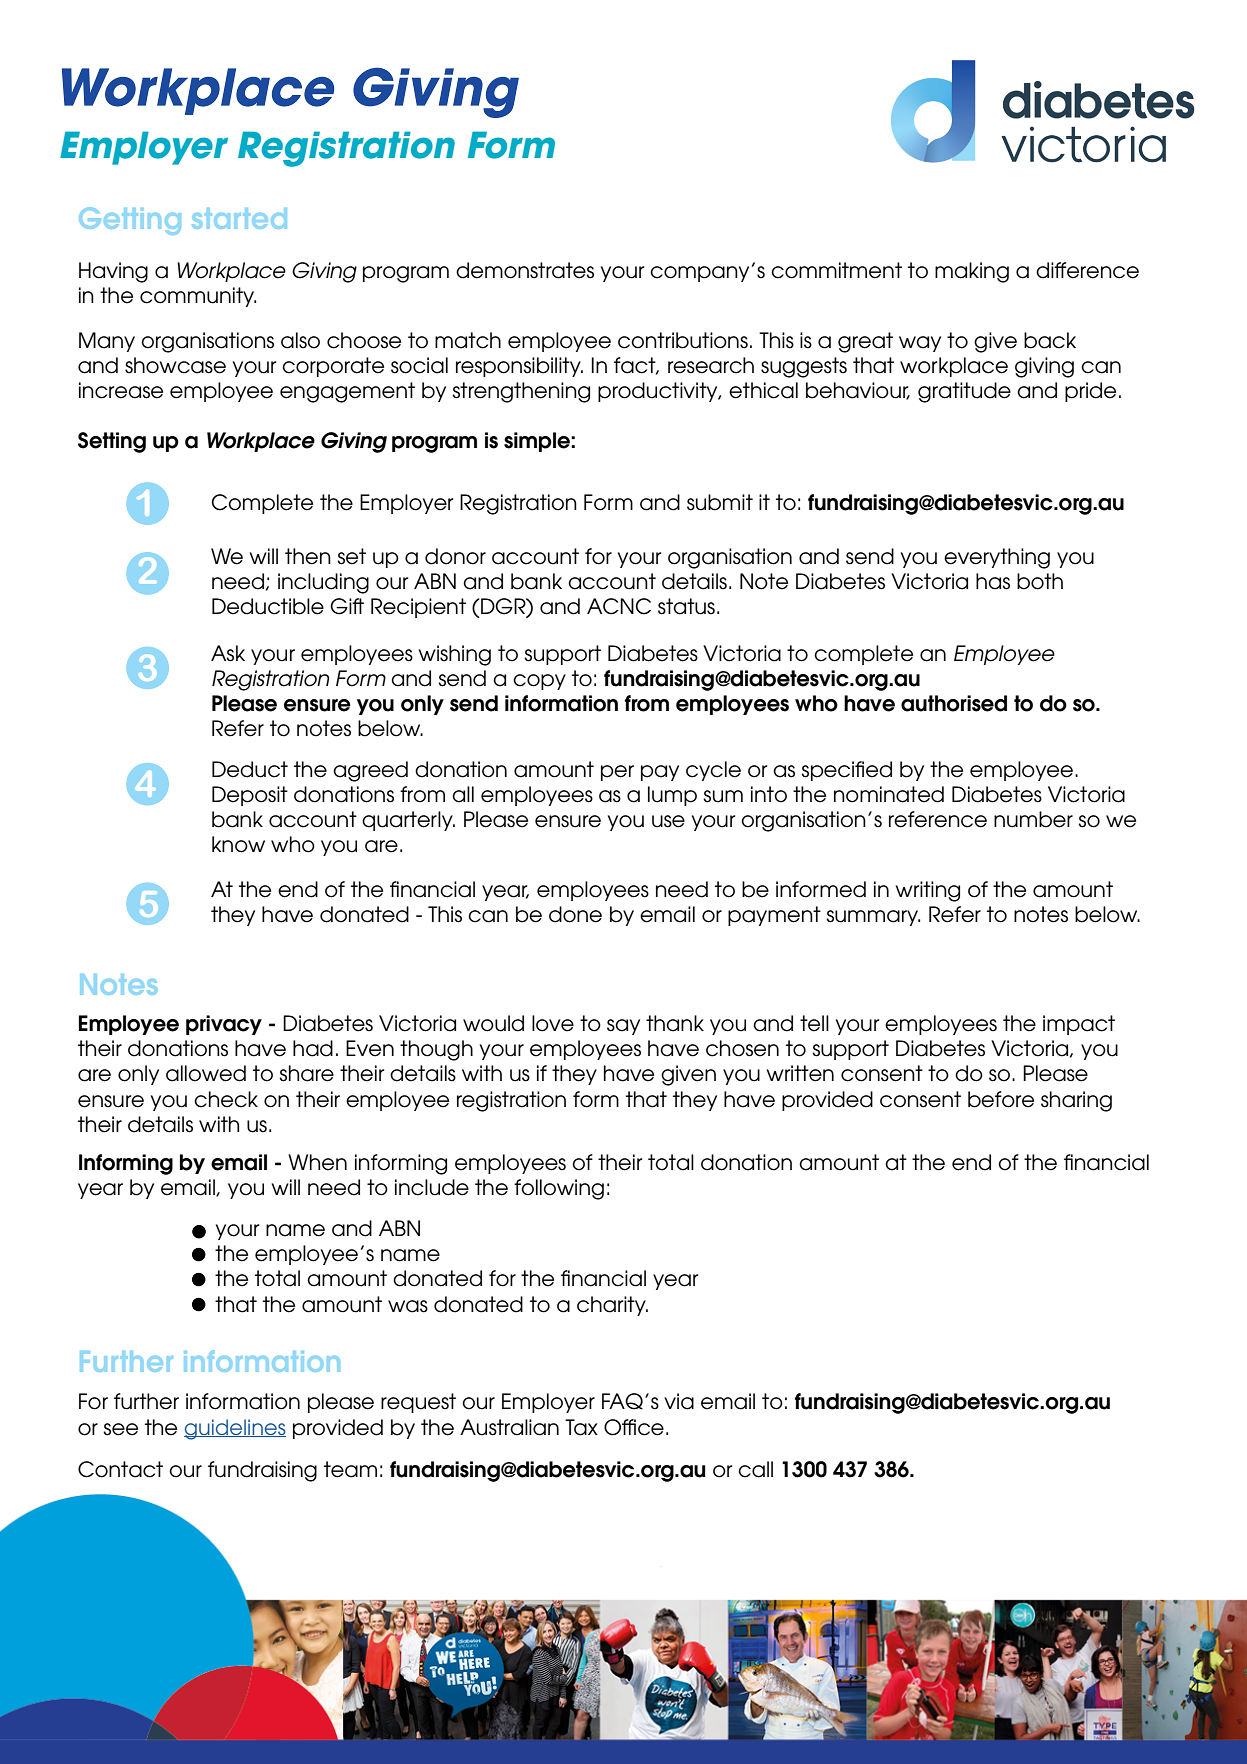 The height and width of the screenshot is (1764, 1247). I want to click on done, so click(575, 914).
